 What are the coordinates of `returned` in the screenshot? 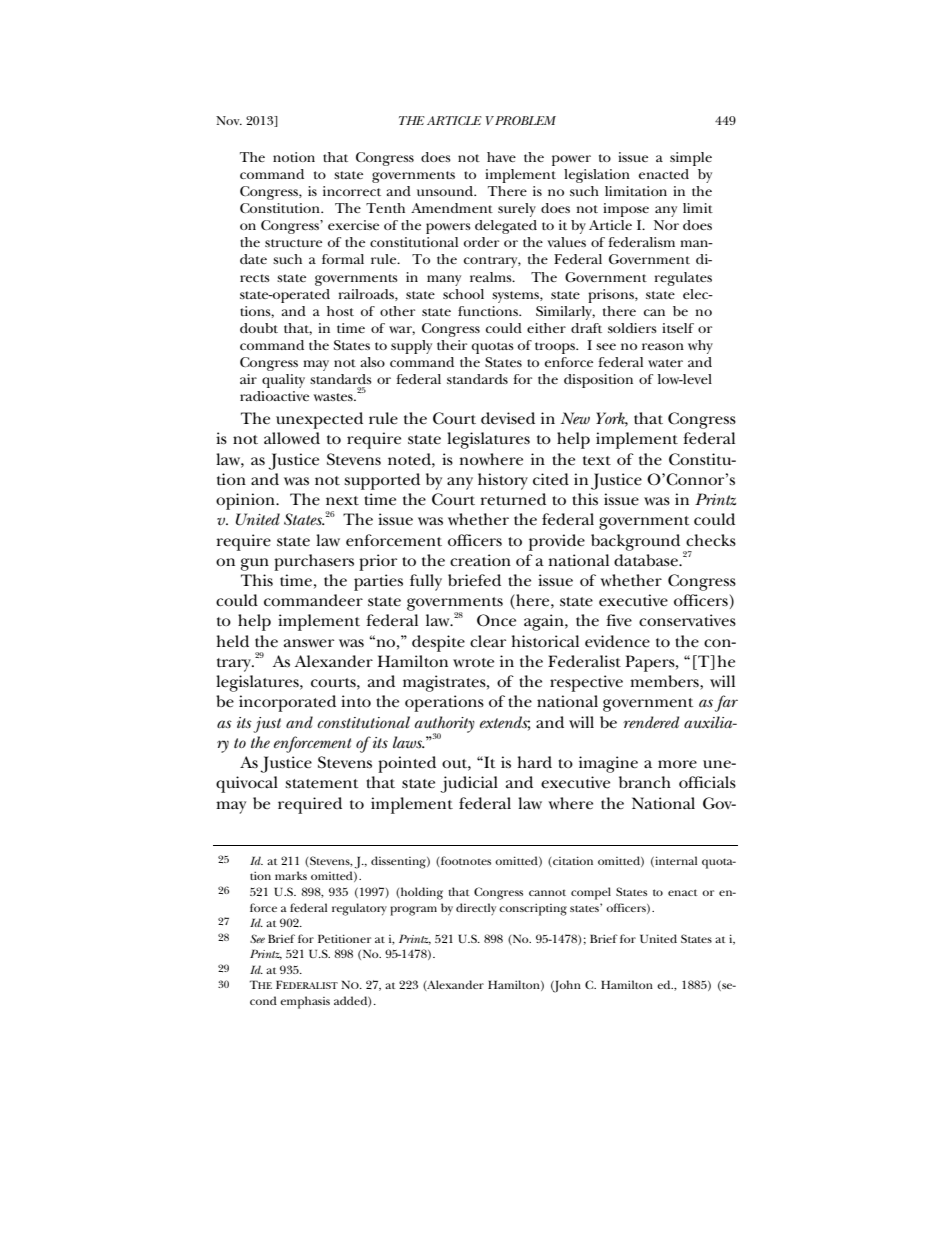 It's located at (513, 499).
